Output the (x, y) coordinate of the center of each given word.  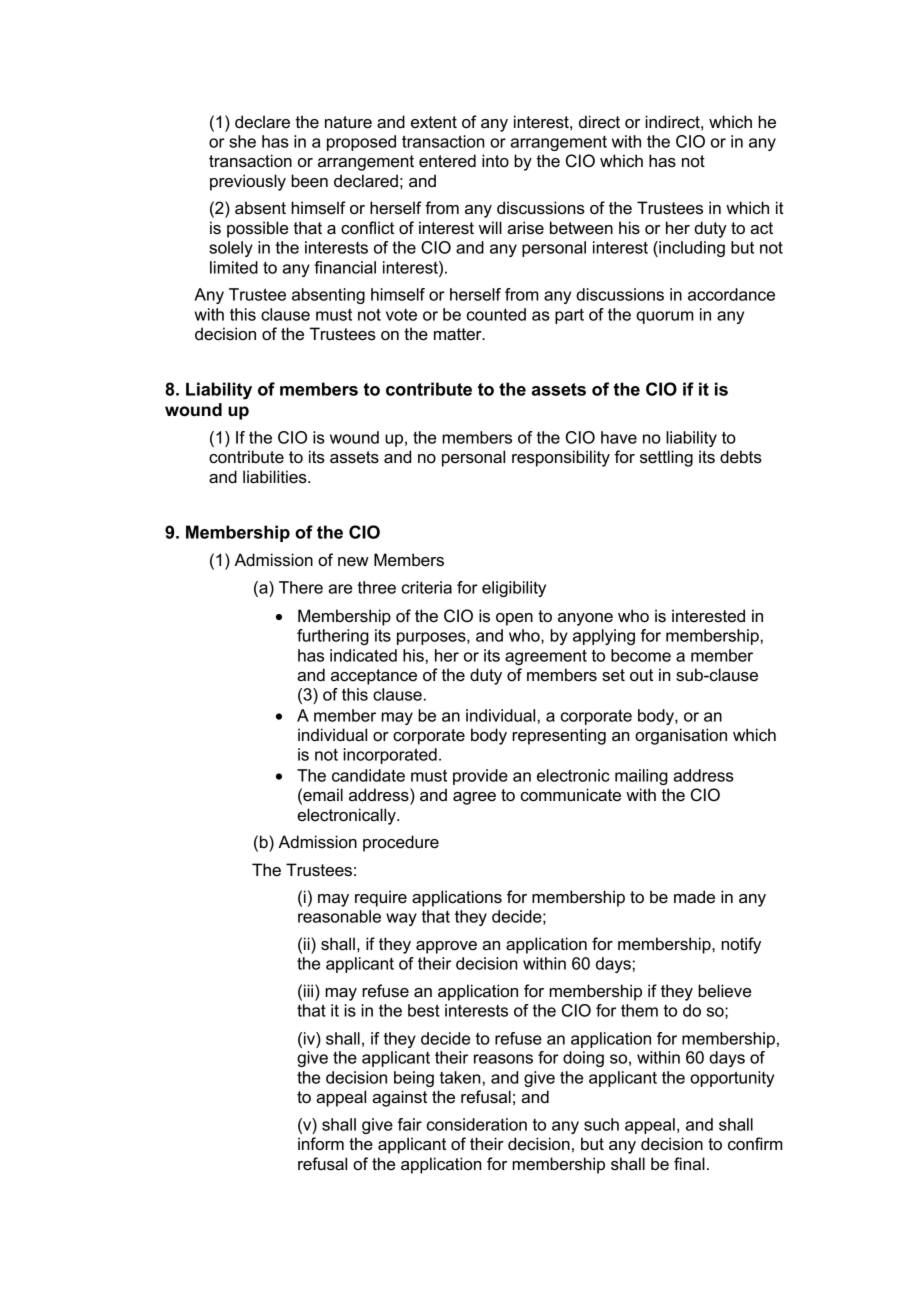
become (641, 655)
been (309, 181)
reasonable (339, 916)
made (694, 897)
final (689, 1164)
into (495, 161)
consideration (477, 1124)
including (691, 249)
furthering (333, 637)
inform (321, 1144)
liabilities (276, 477)
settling (666, 458)
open (514, 619)
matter (459, 334)
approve (446, 947)
